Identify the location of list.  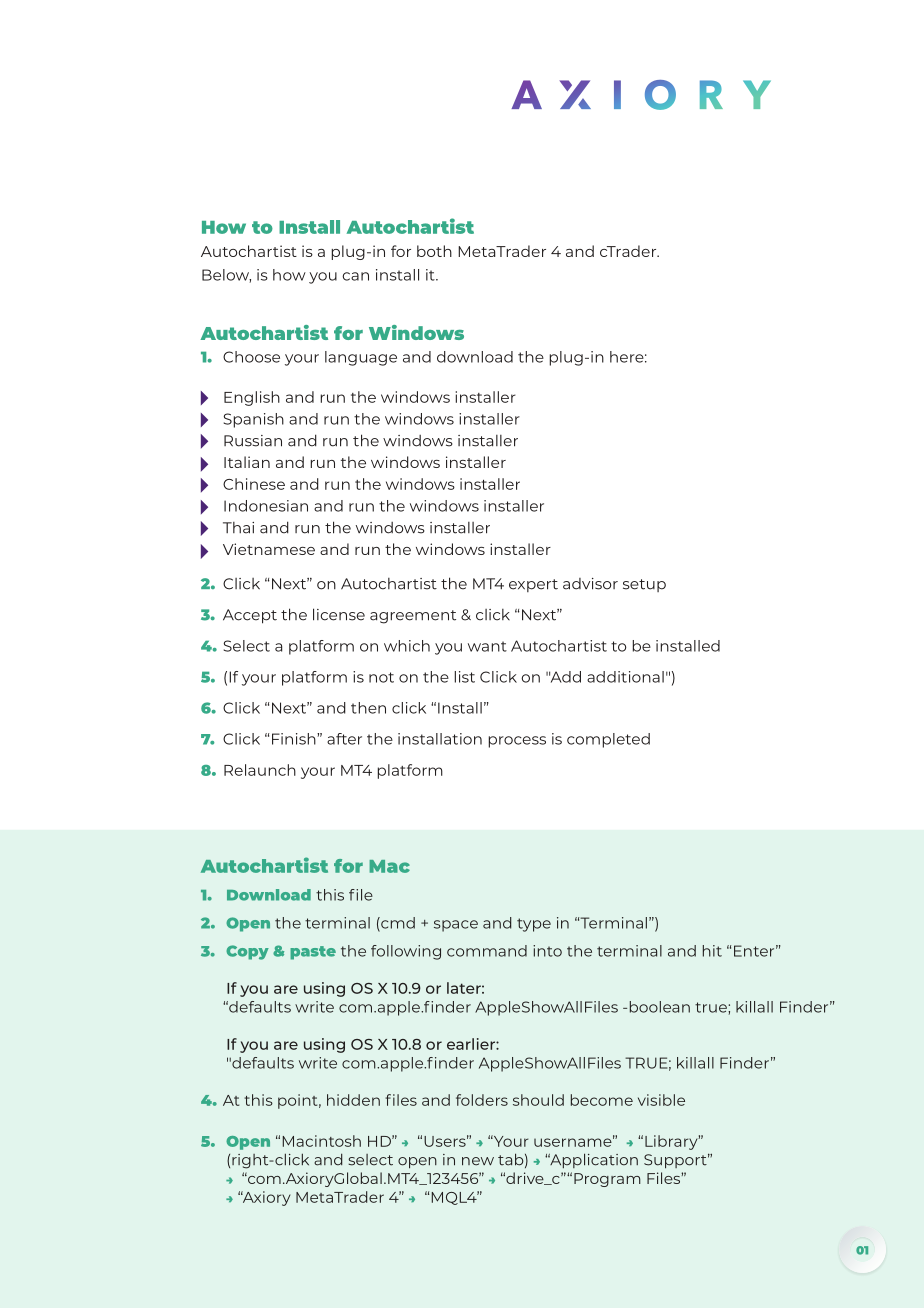
(464, 677).
